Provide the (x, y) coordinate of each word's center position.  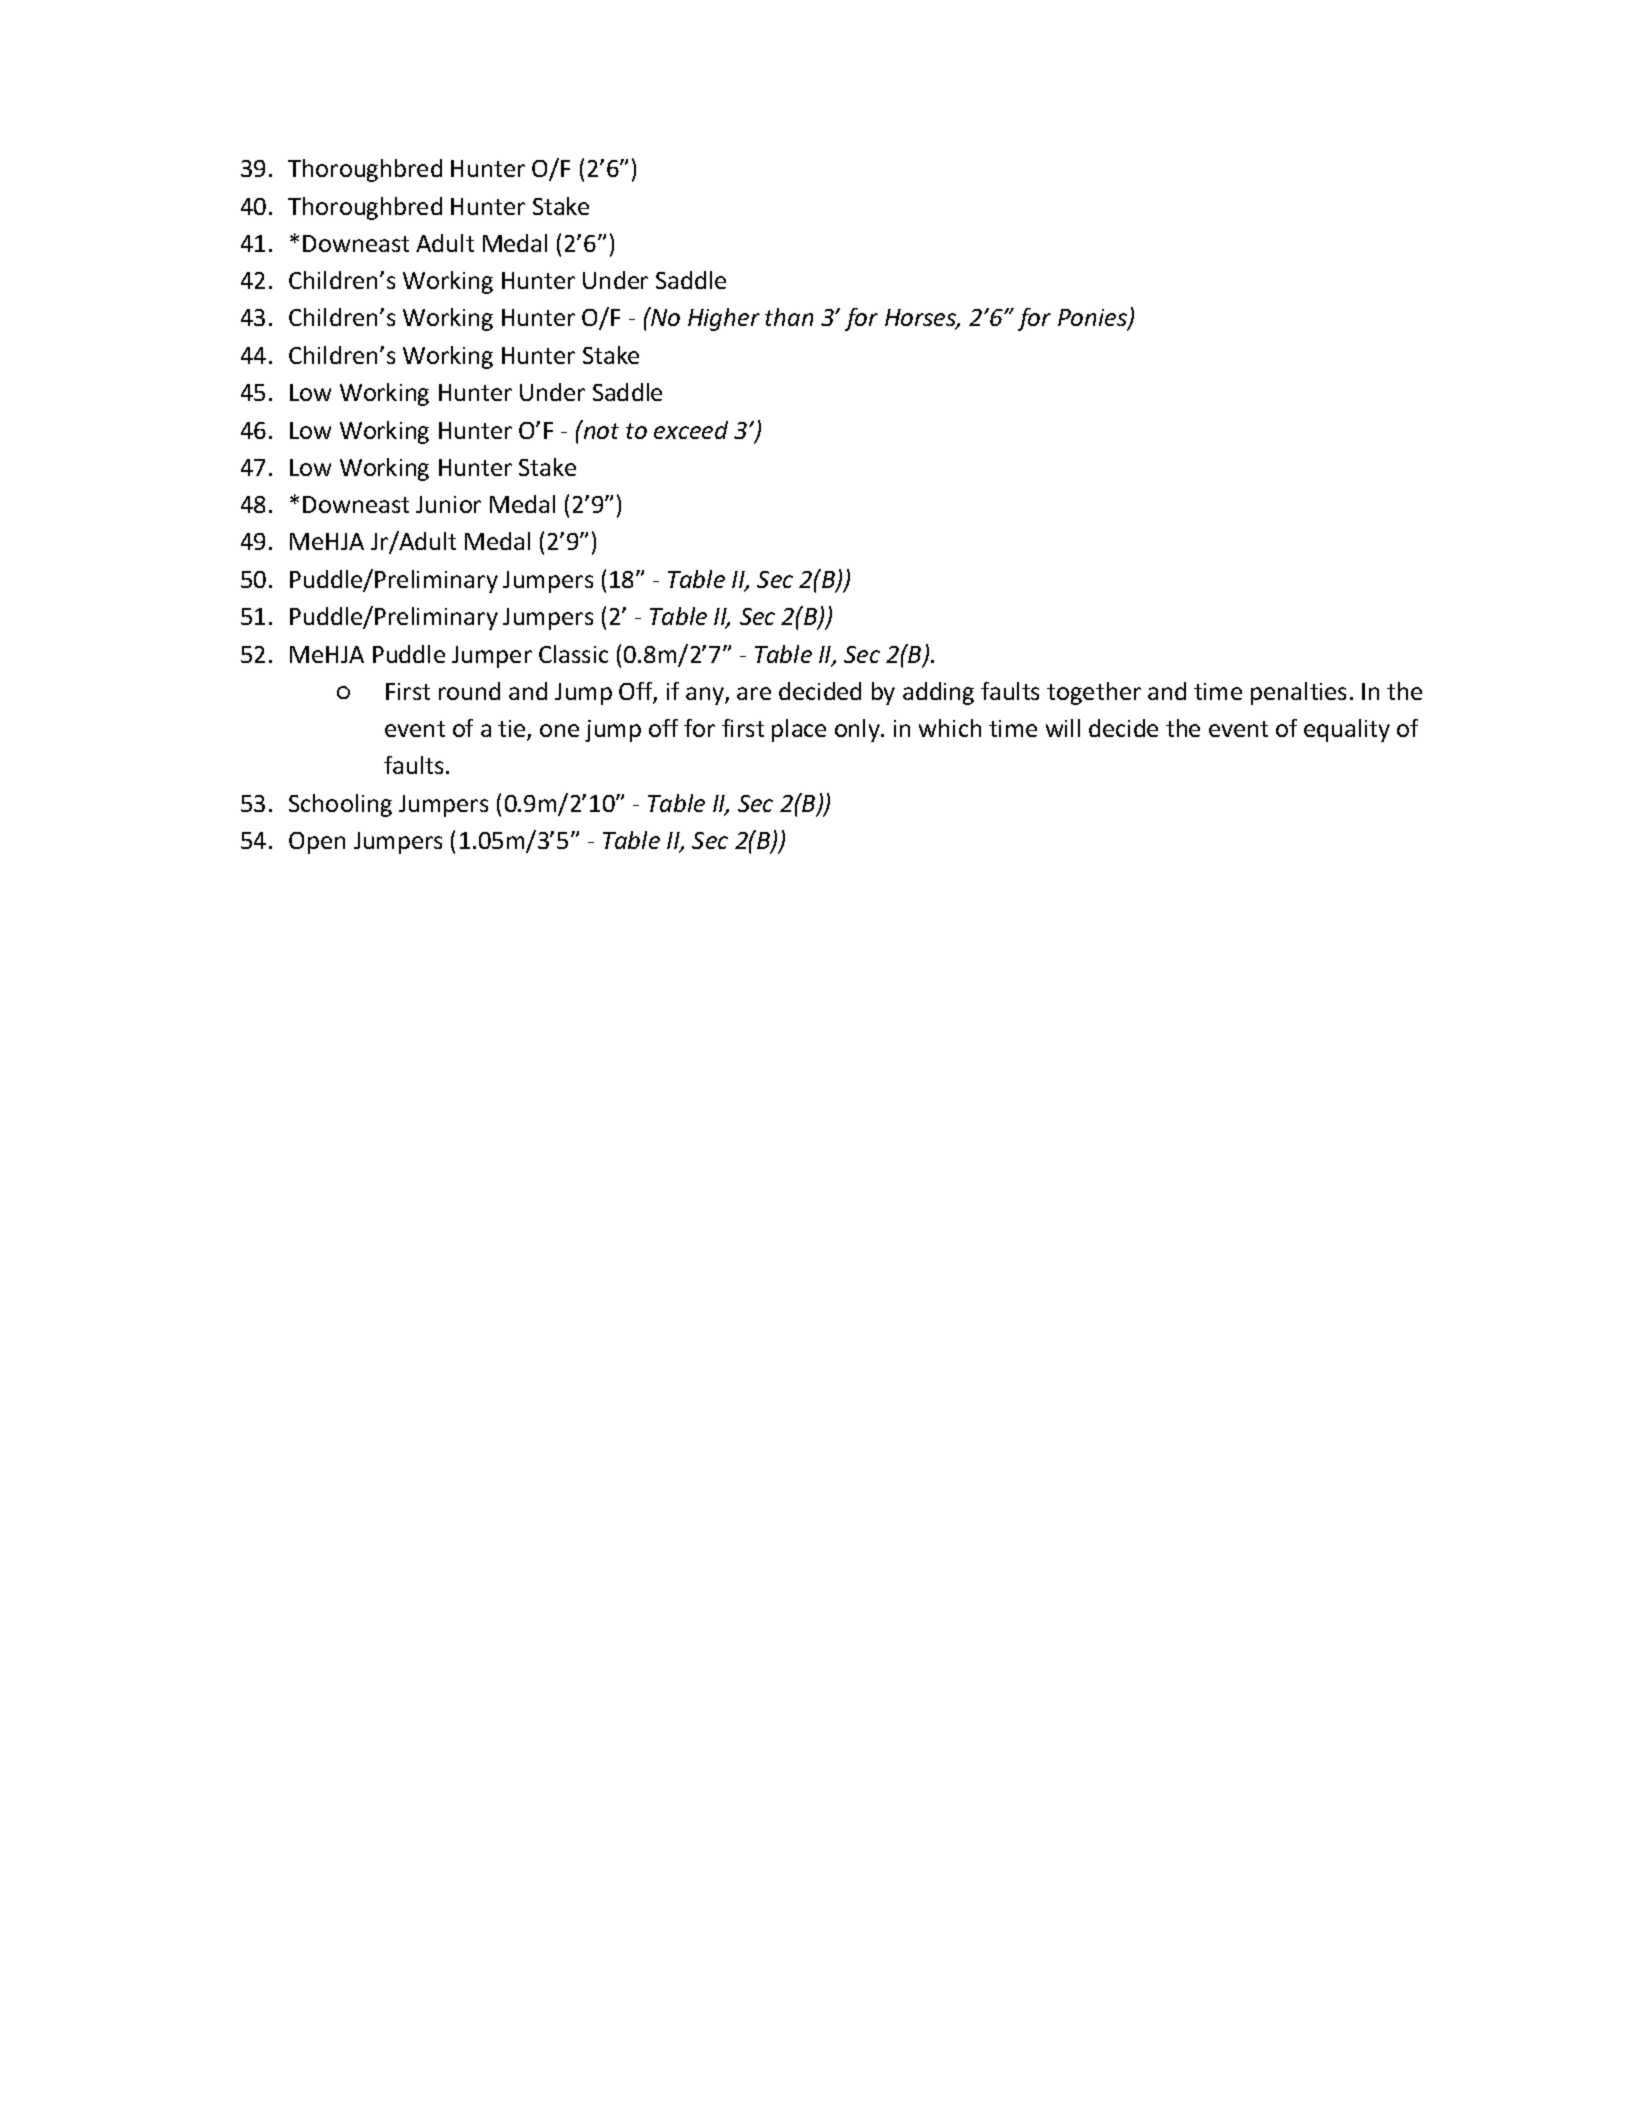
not (600, 430)
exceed (691, 430)
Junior (448, 504)
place (799, 730)
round (469, 691)
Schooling (340, 805)
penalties (1298, 693)
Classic (573, 654)
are (754, 693)
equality (1347, 730)
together (1094, 693)
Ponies (1093, 319)
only (858, 730)
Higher (724, 319)
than (789, 317)
